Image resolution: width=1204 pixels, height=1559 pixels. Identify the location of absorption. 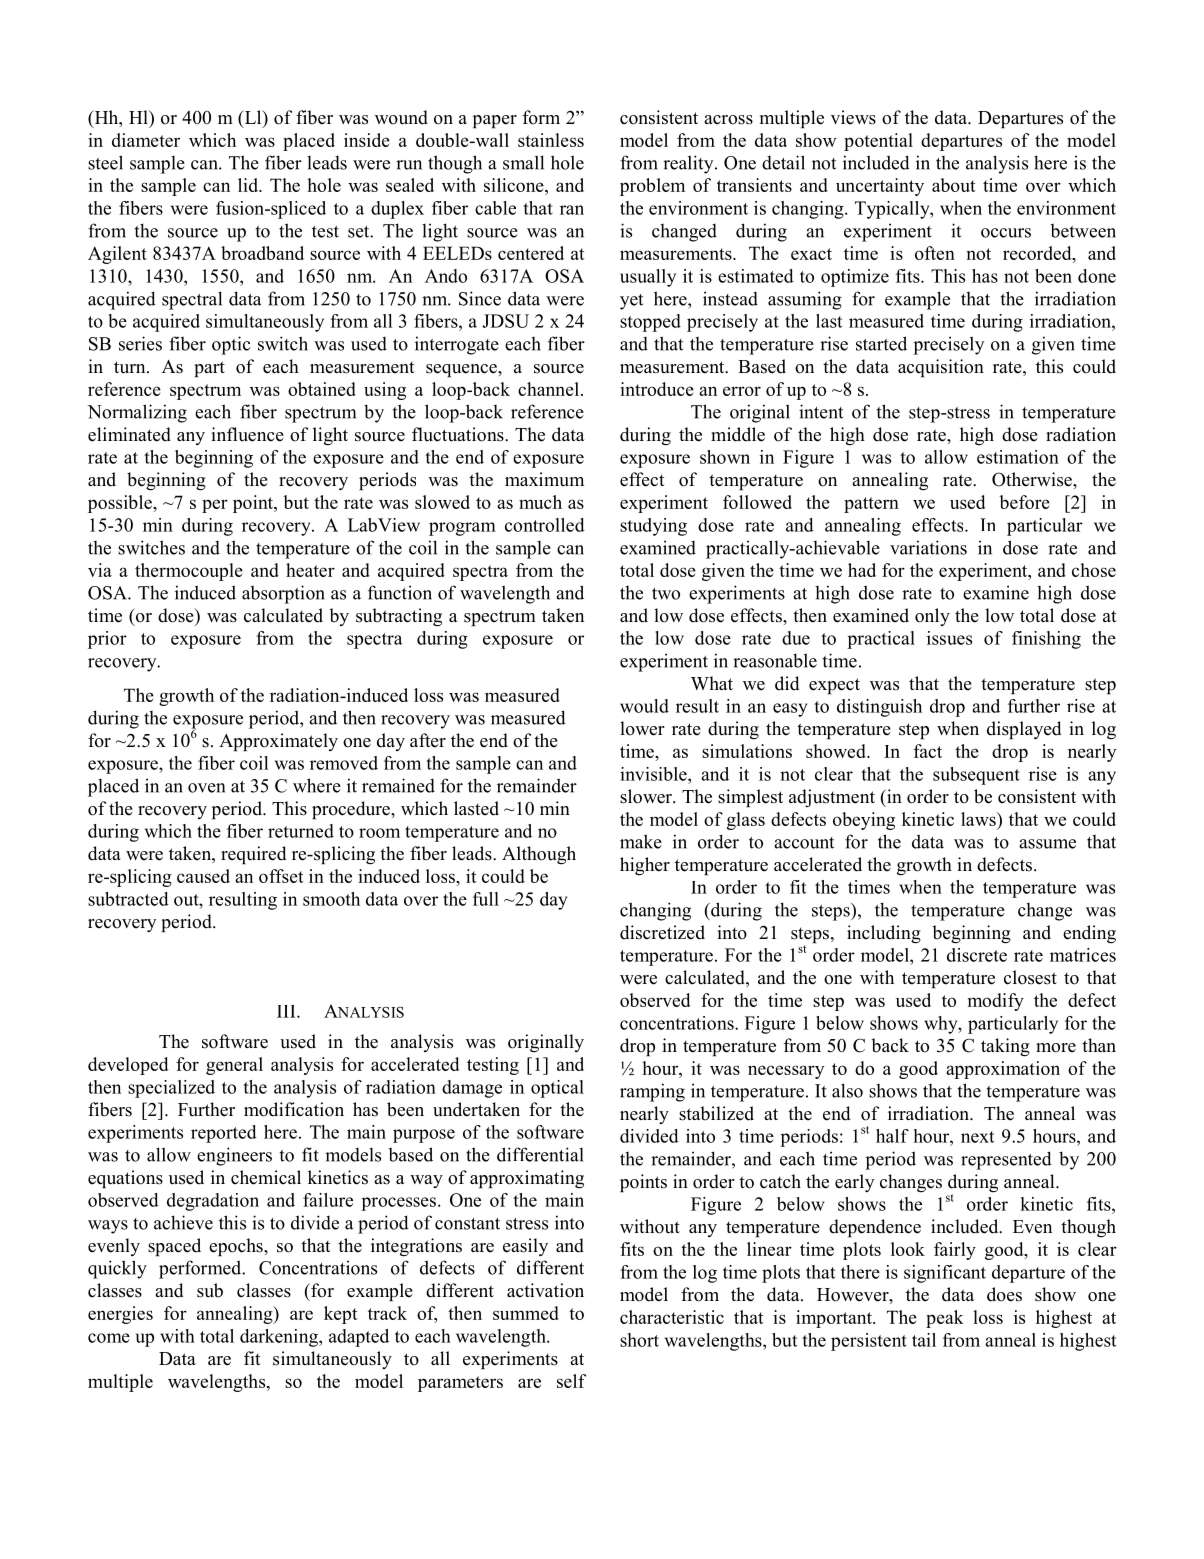
(283, 594).
